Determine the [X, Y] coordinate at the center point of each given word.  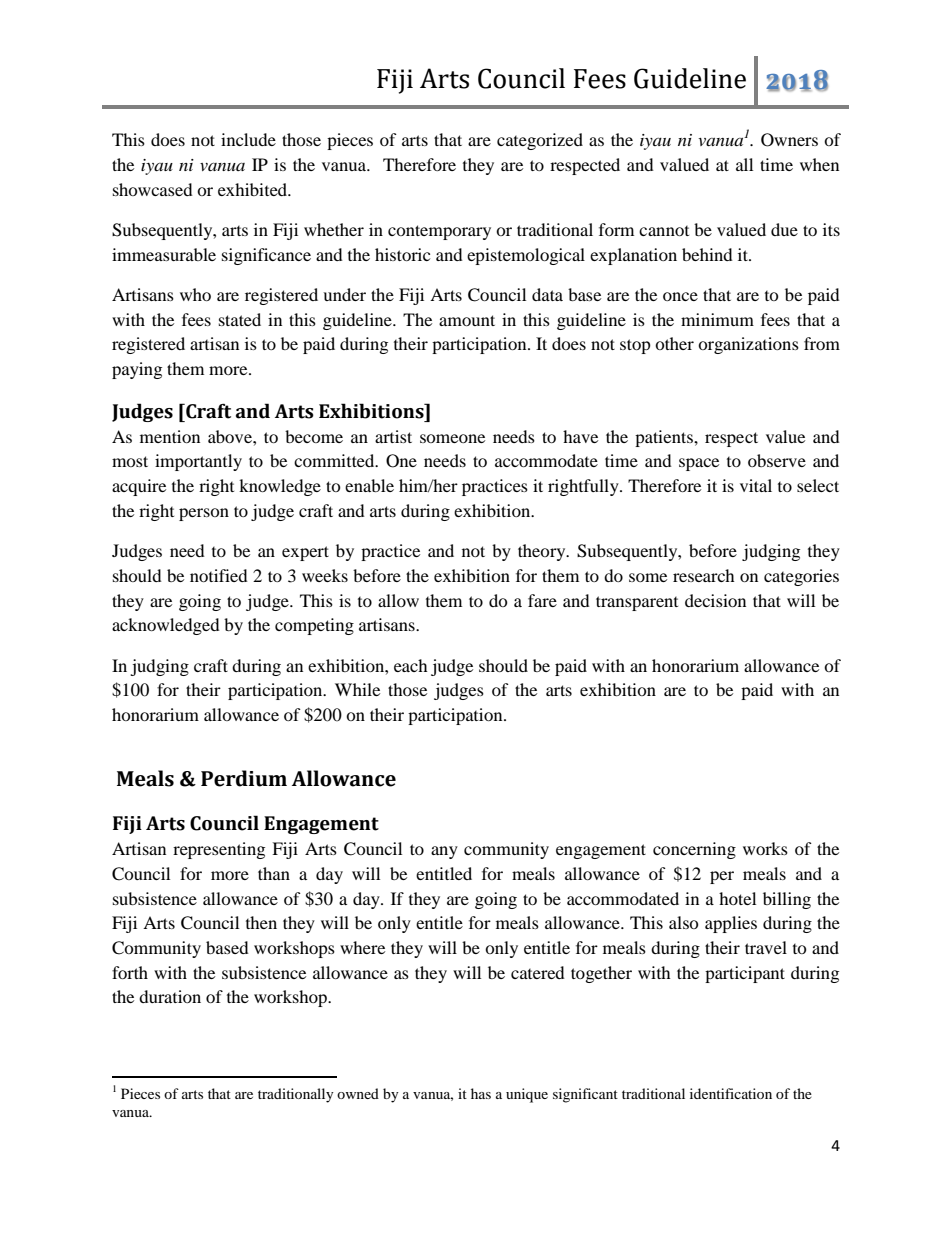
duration [170, 996]
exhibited [254, 189]
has [481, 1093]
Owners [789, 140]
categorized [540, 141]
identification [731, 1093]
